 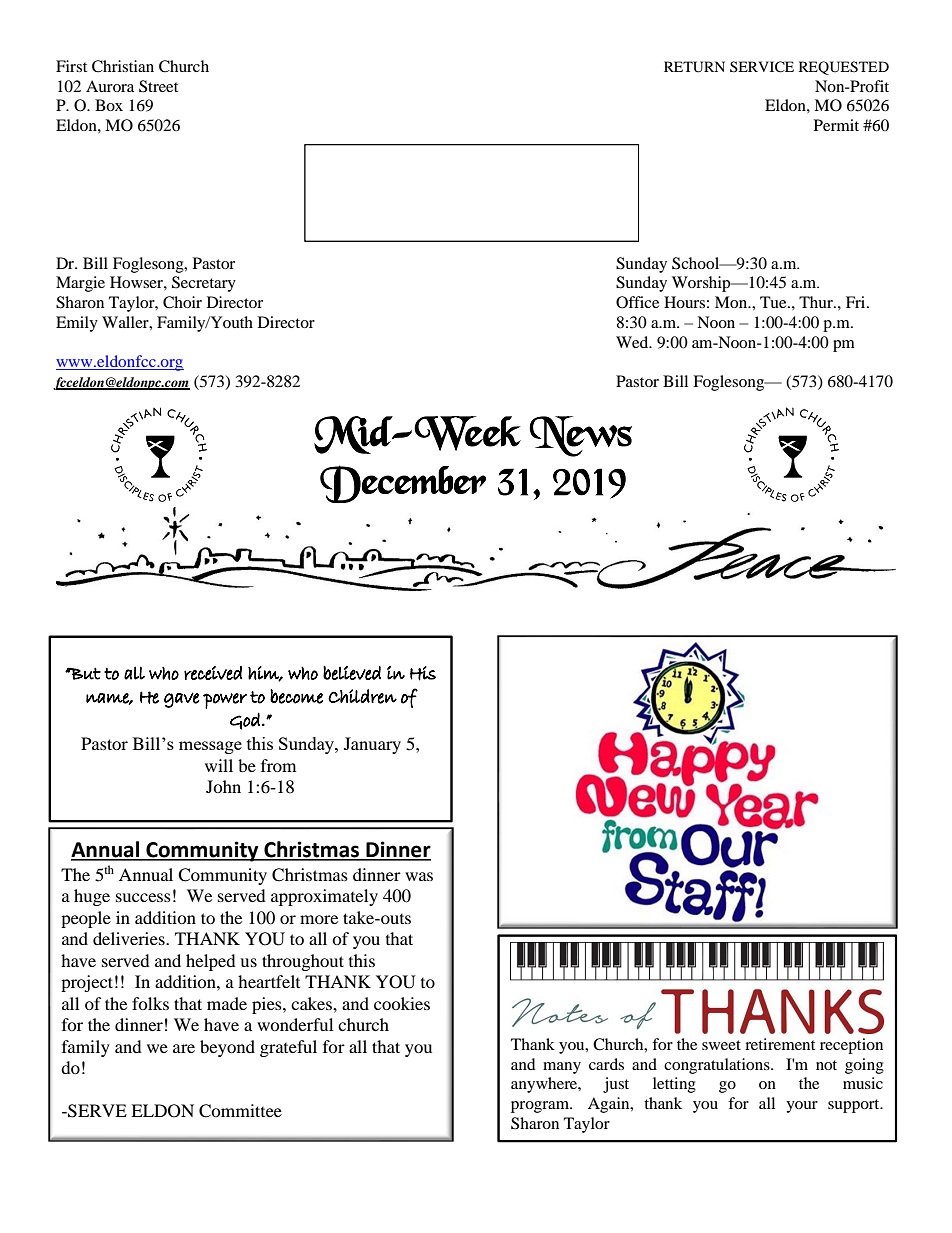 What do you see at coordinates (762, 67) in the screenshot?
I see `SERVICE` at bounding box center [762, 67].
